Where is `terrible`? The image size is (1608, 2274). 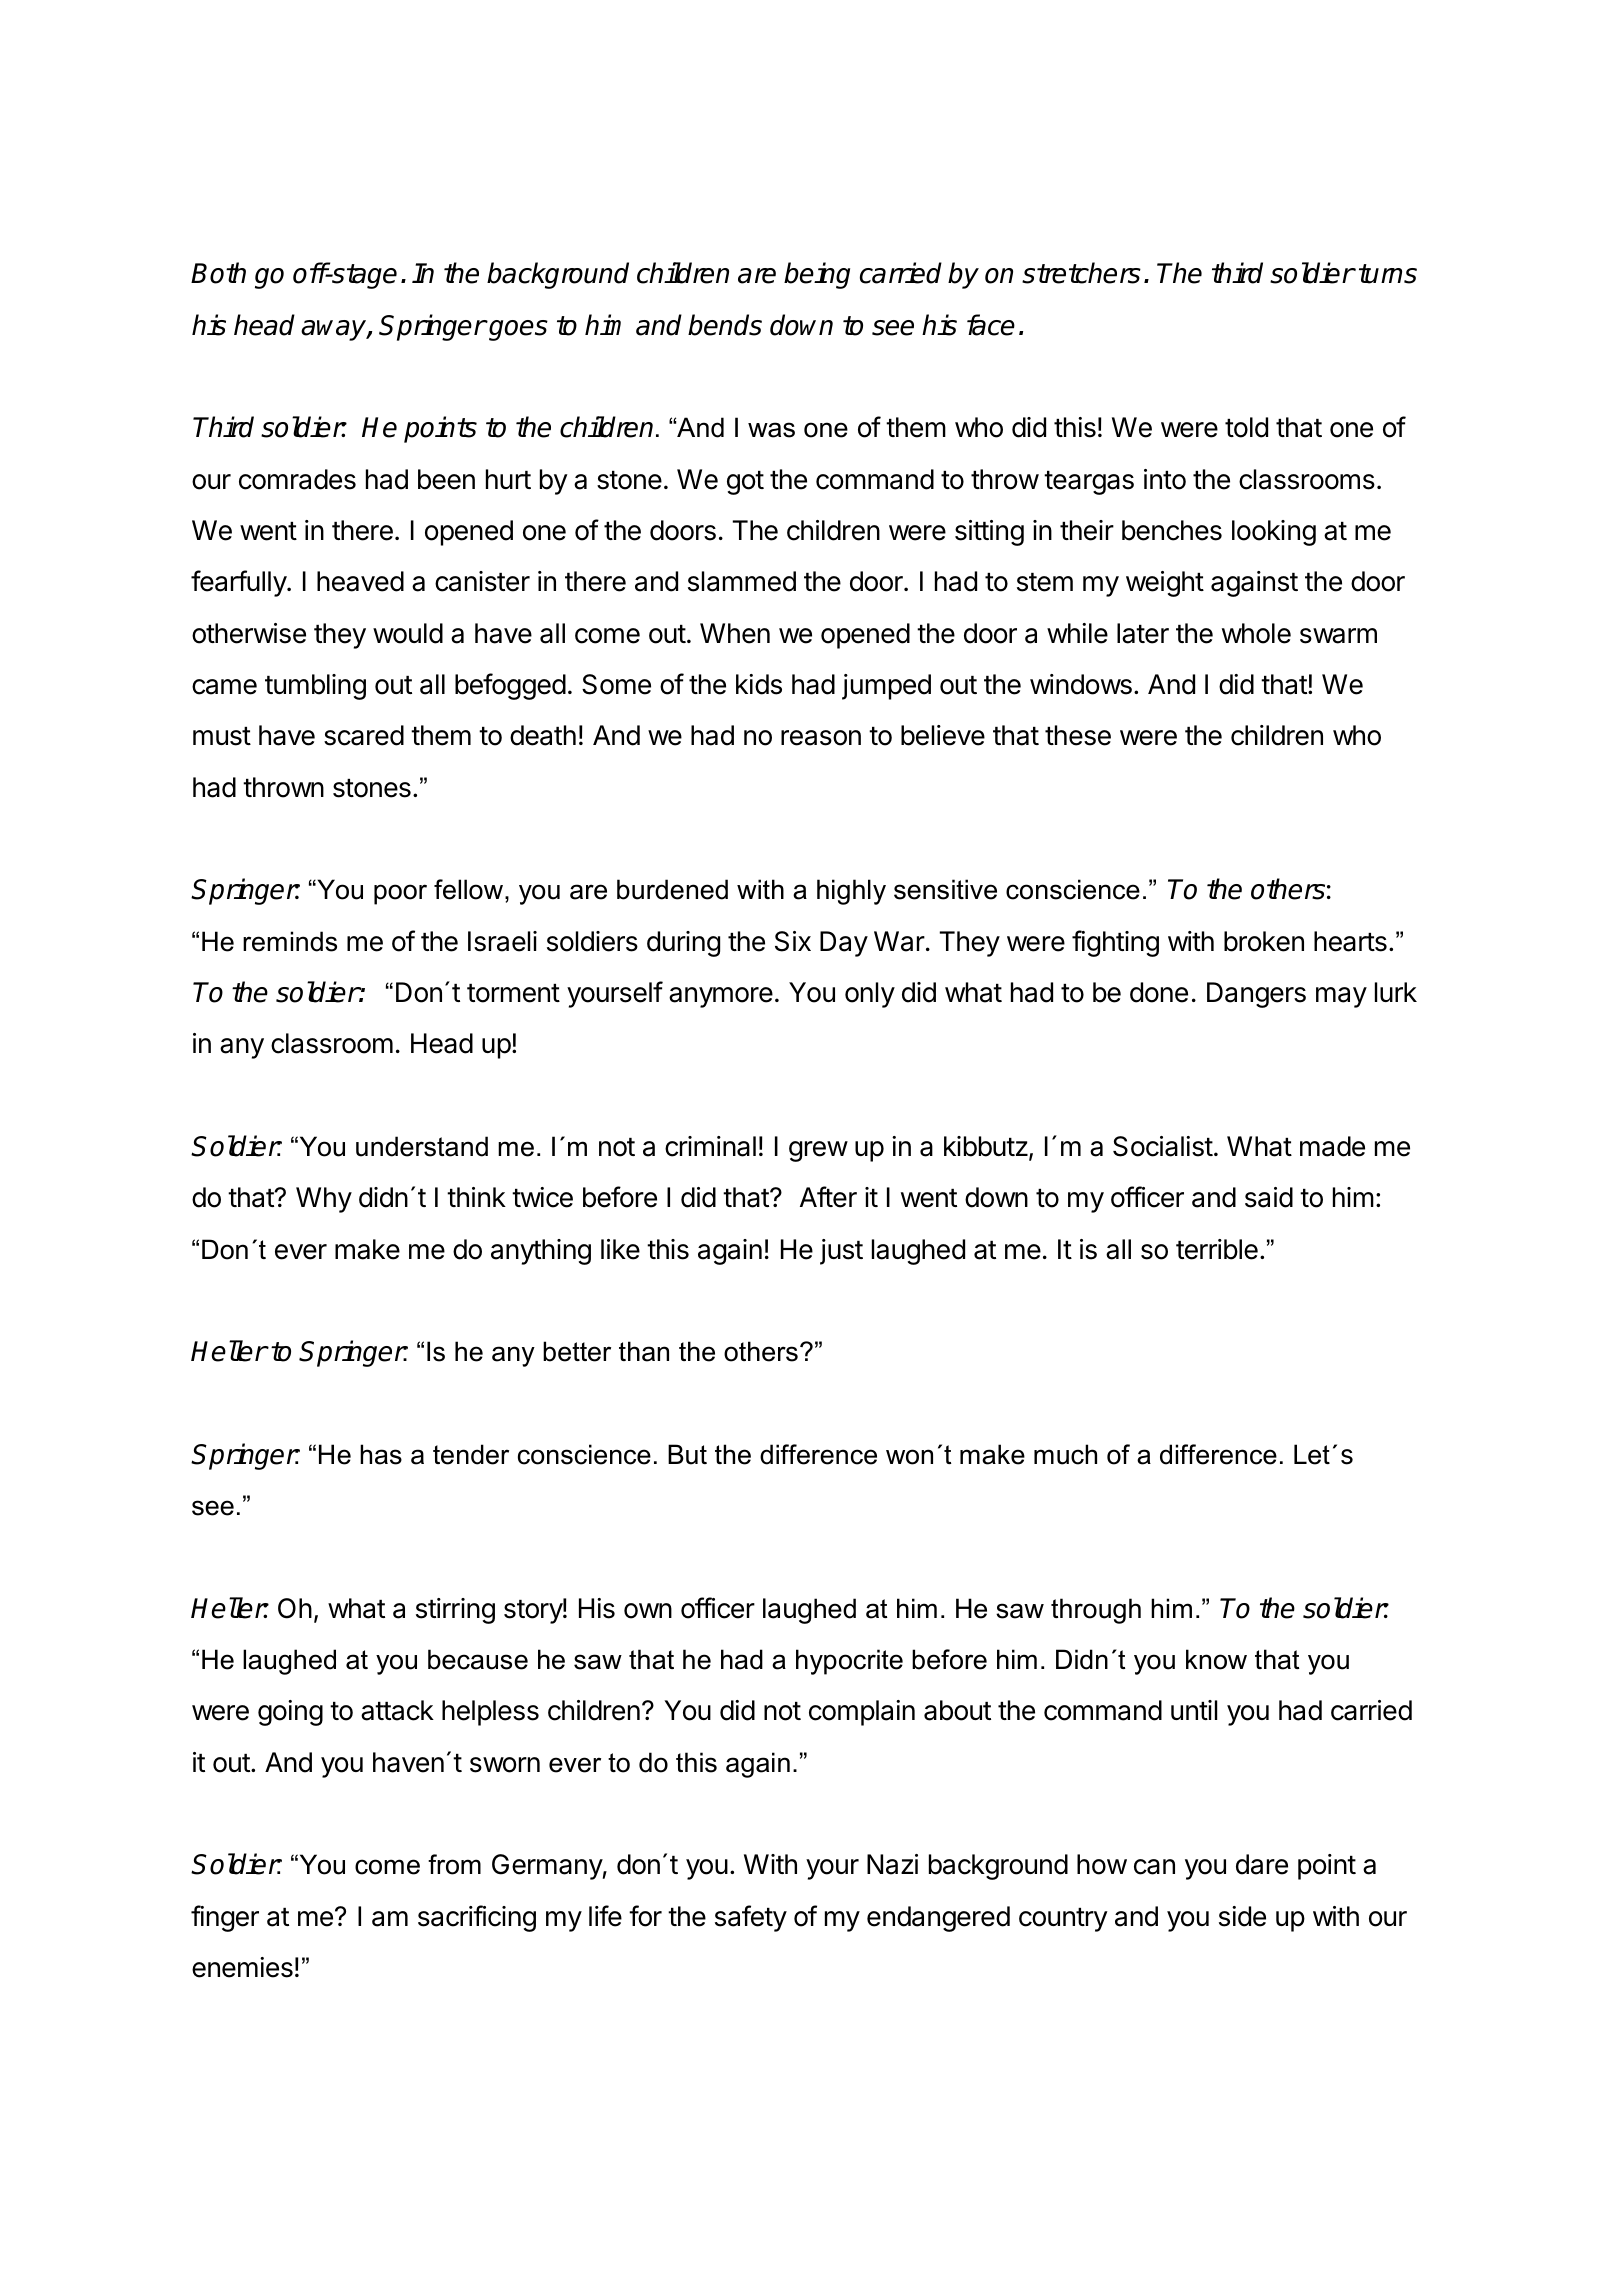
terrible is located at coordinates (1217, 1249).
